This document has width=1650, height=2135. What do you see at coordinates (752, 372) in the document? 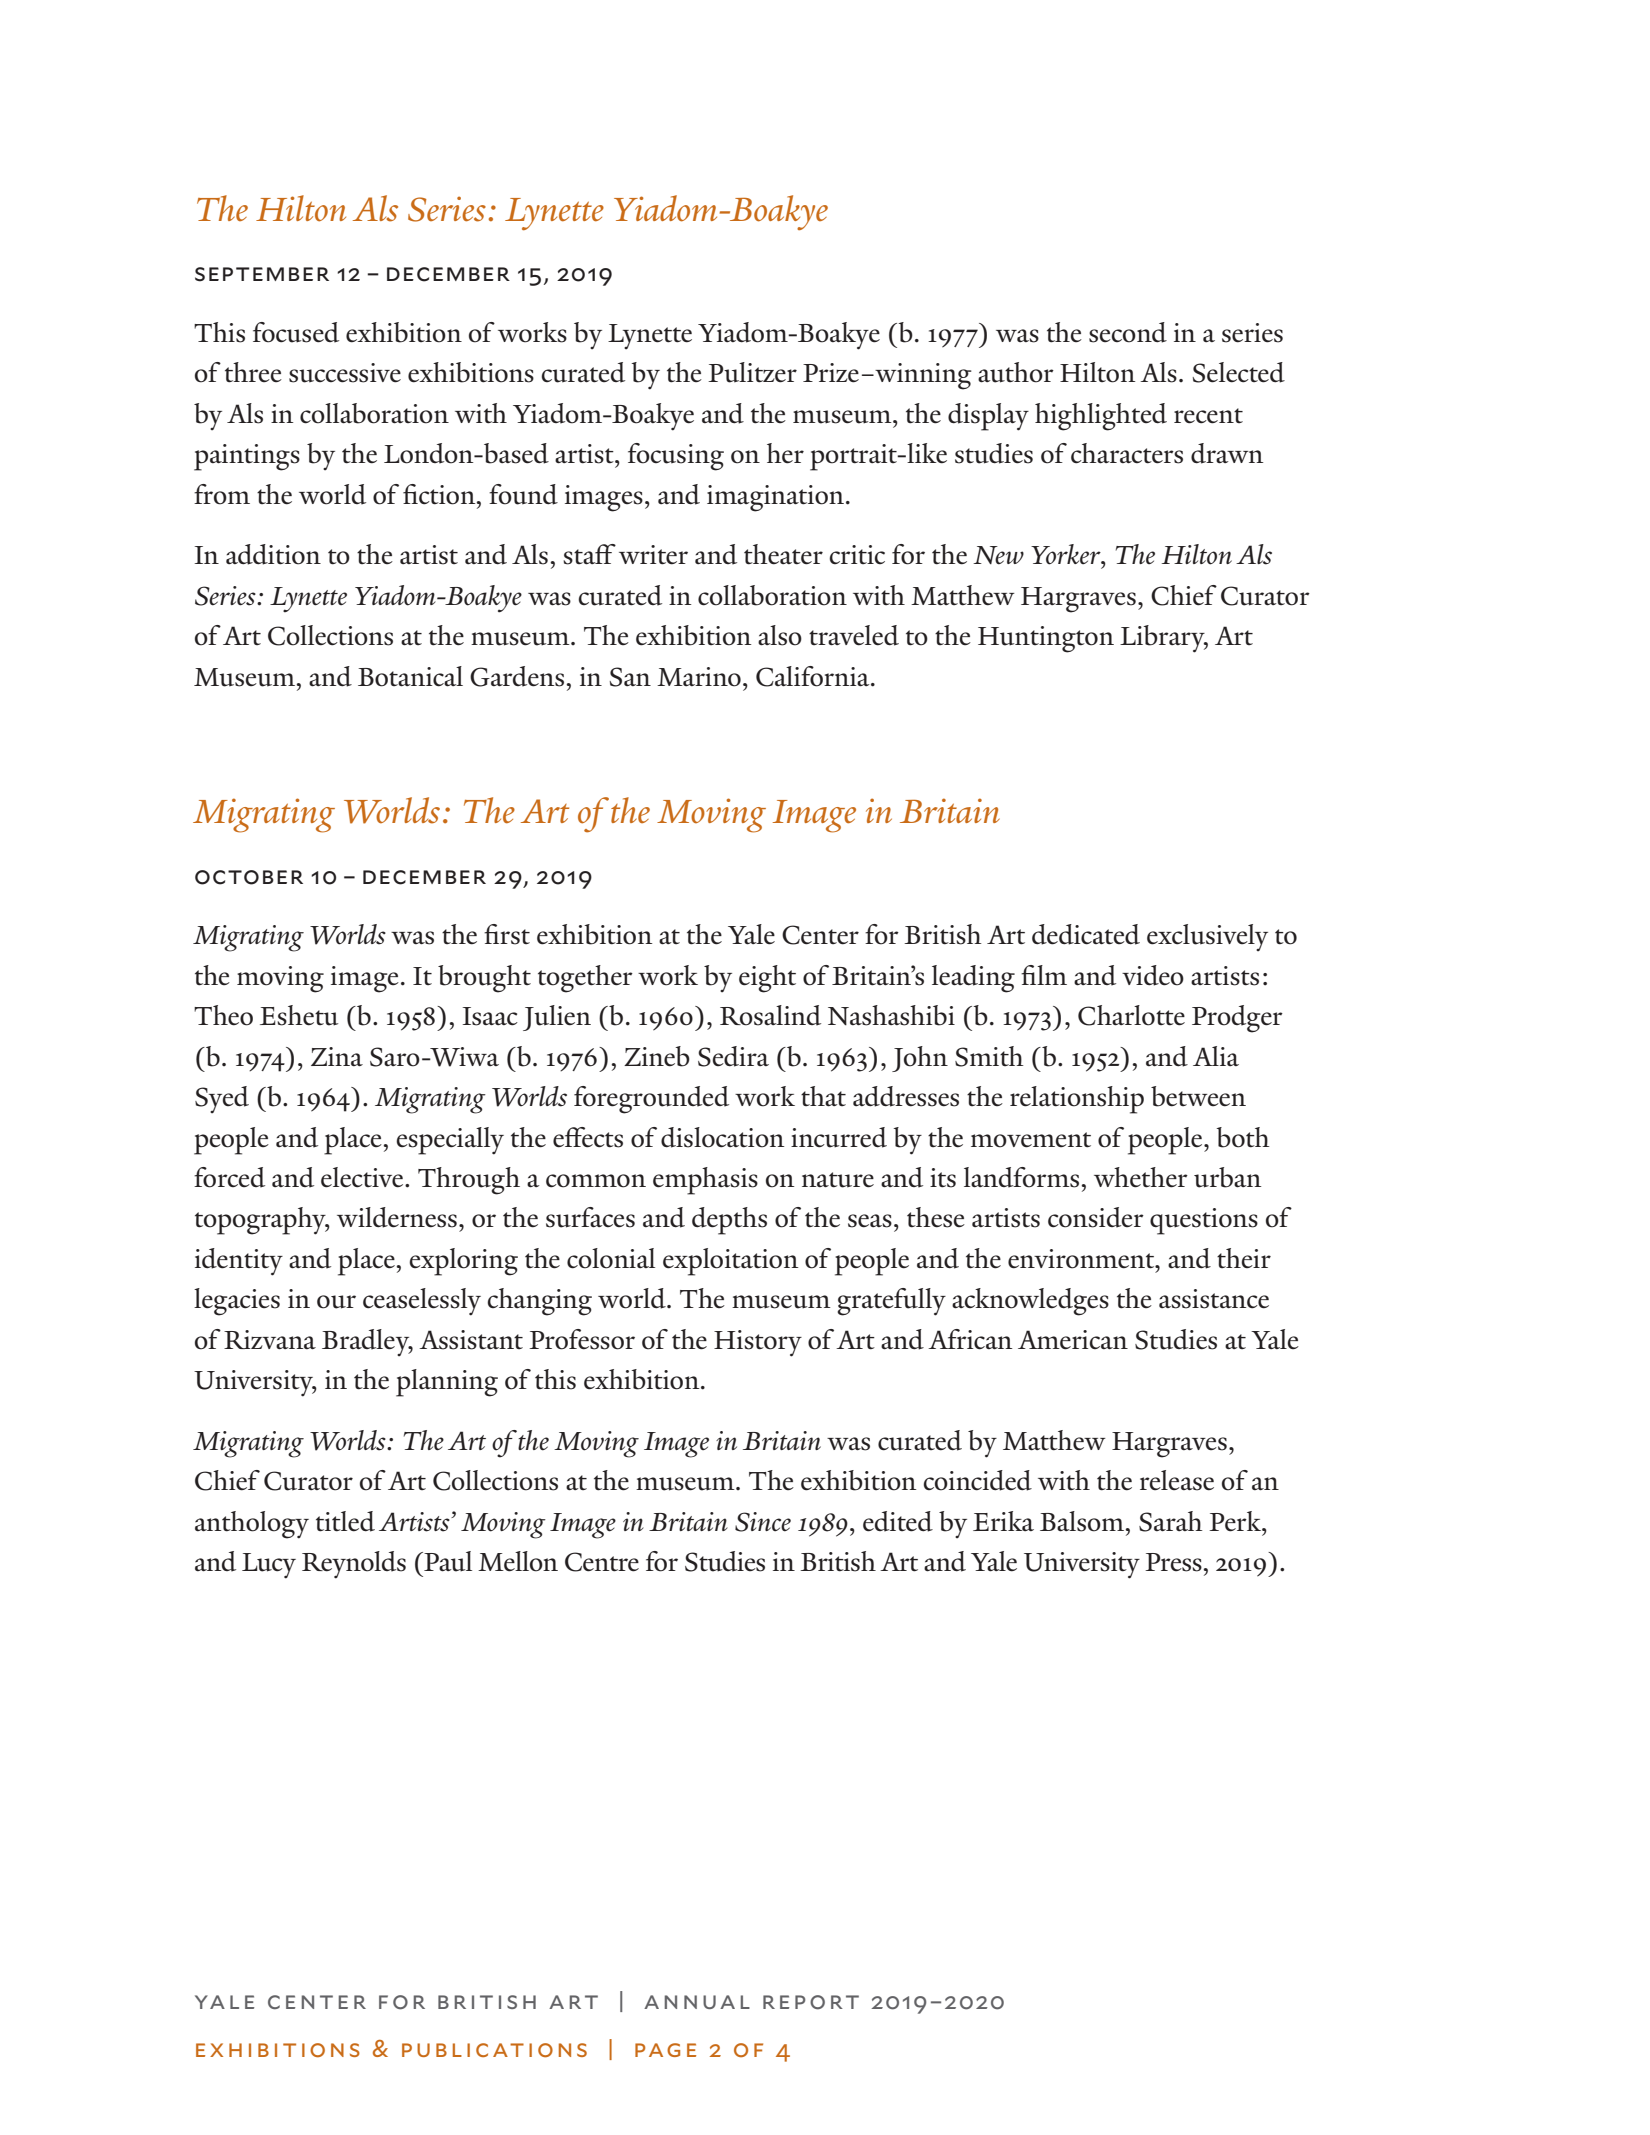
I see `Pulitzer` at bounding box center [752, 372].
